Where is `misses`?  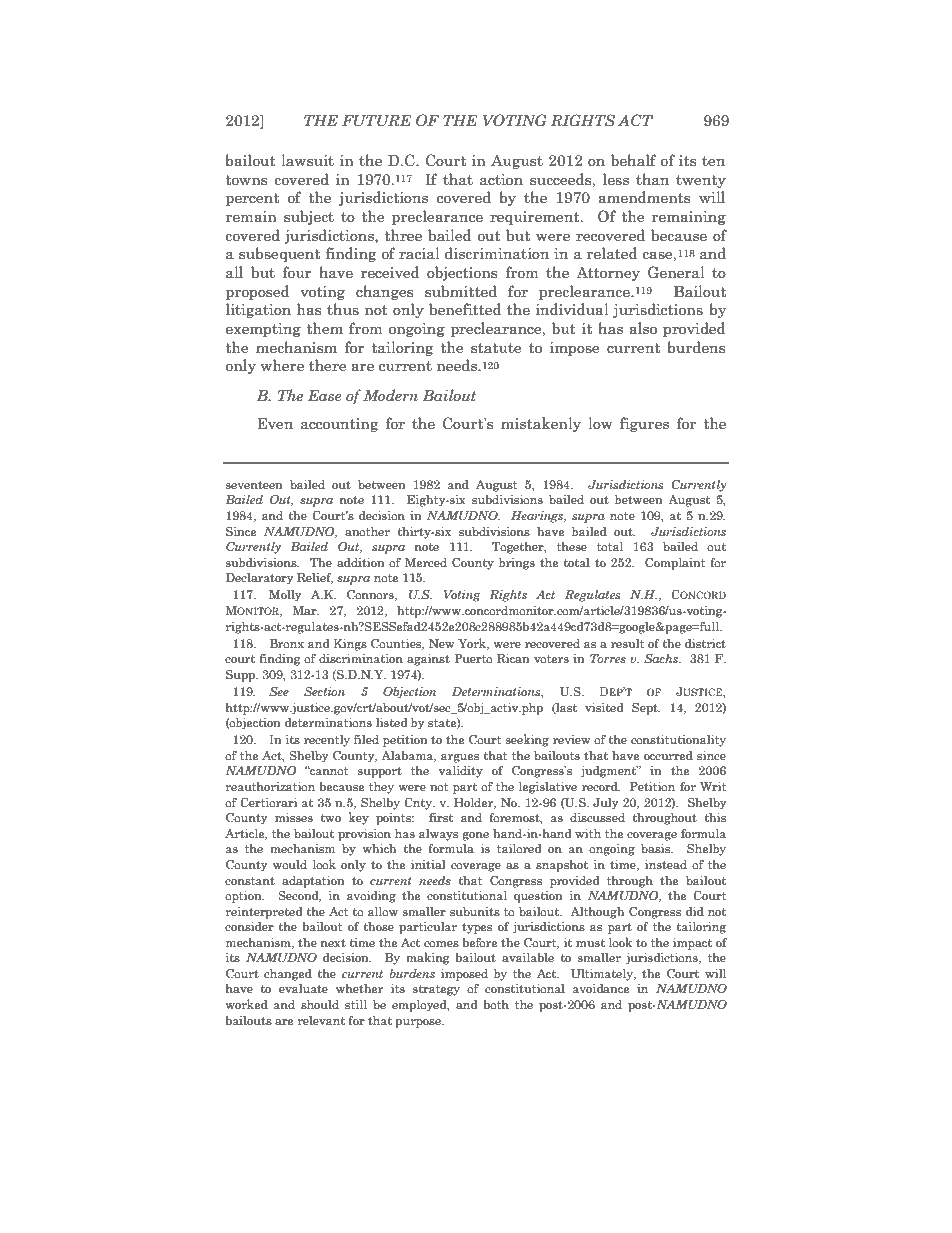
misses is located at coordinates (294, 817).
